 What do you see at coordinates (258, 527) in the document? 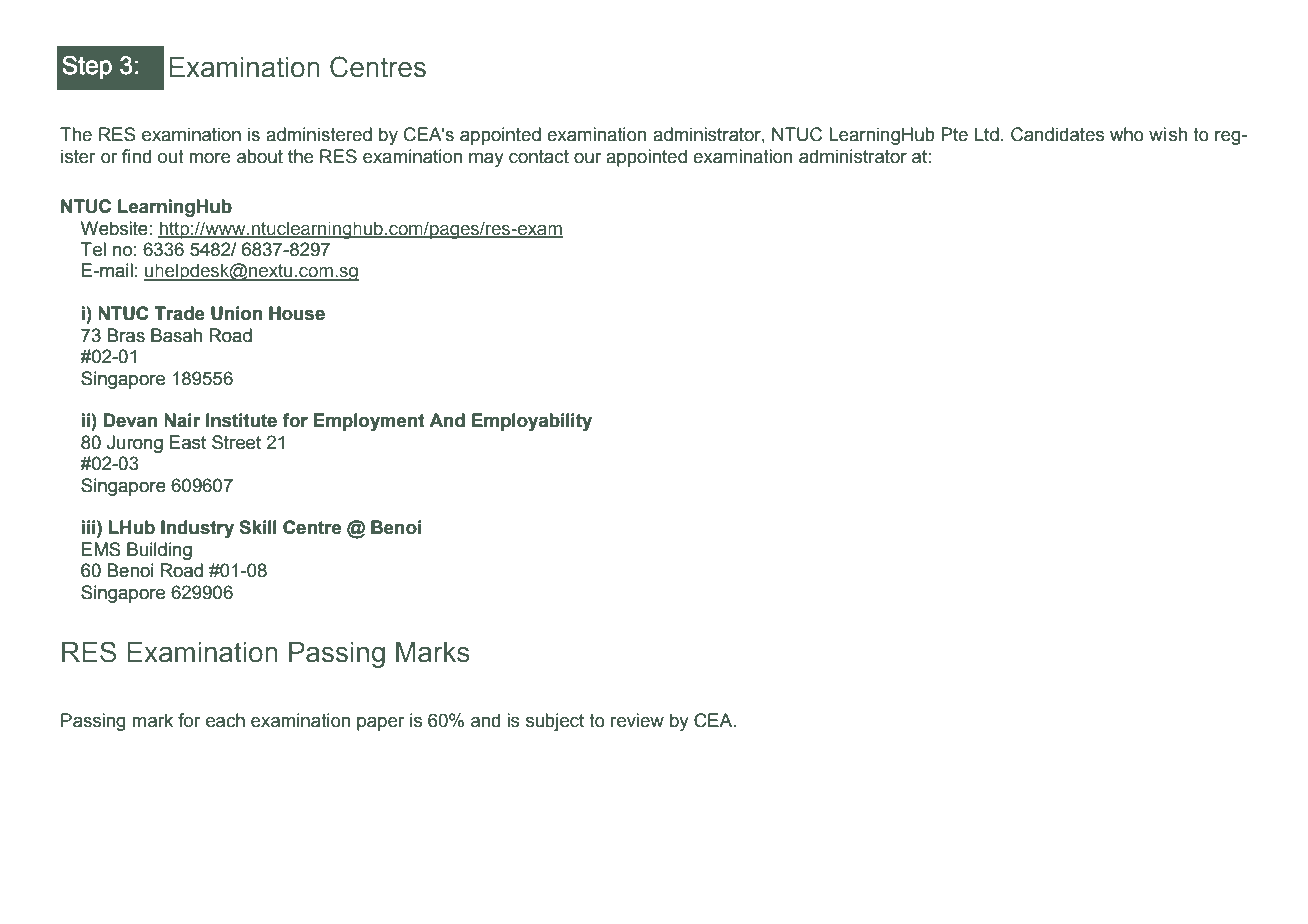
I see `Skill` at bounding box center [258, 527].
